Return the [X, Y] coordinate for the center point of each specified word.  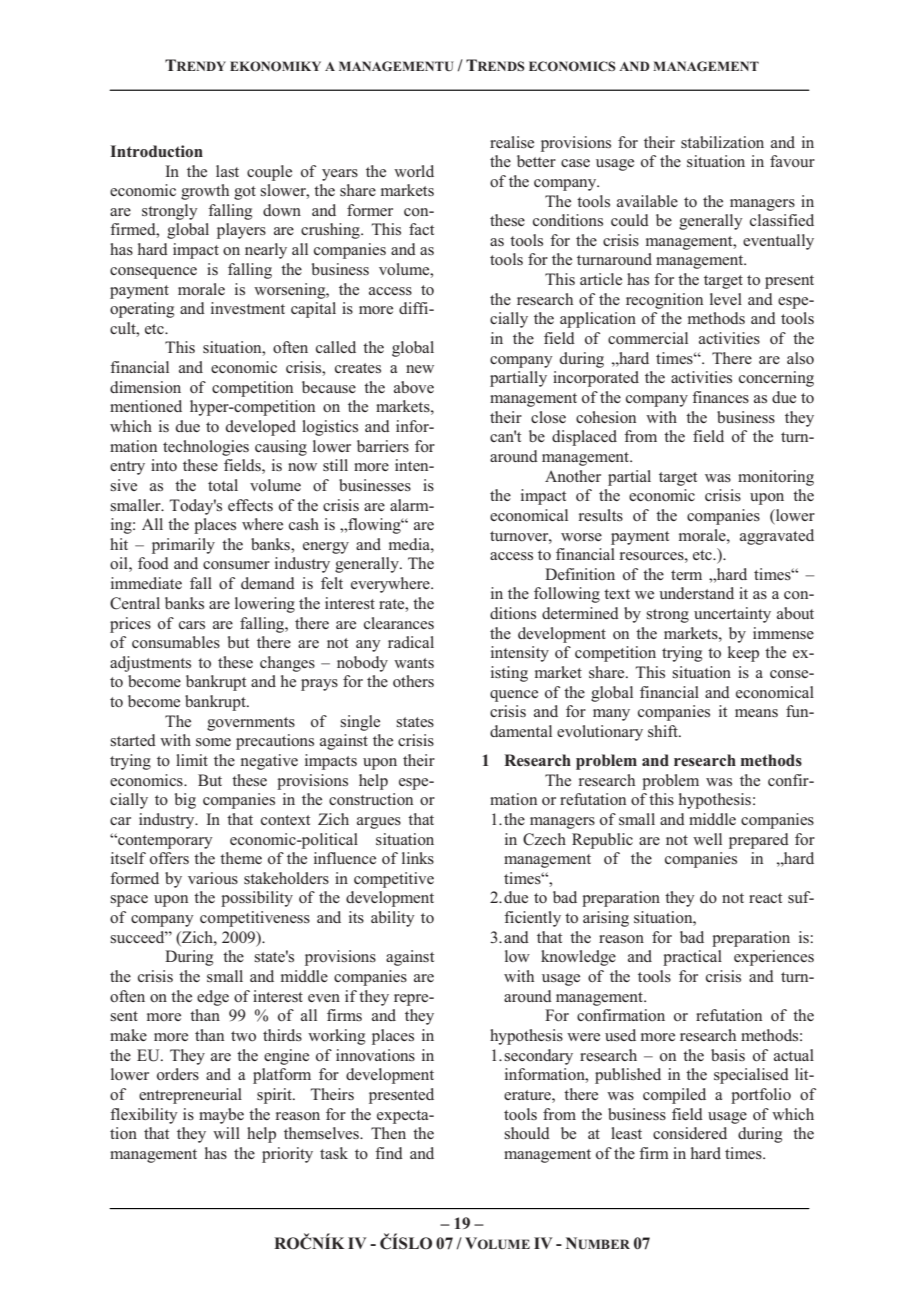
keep [743, 654]
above [414, 387]
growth [205, 192]
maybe [221, 1116]
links [418, 858]
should [527, 1133]
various [213, 878]
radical [411, 642]
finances [720, 397]
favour [792, 161]
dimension [145, 387]
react [765, 898]
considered [690, 1133]
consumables [176, 642]
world [414, 171]
